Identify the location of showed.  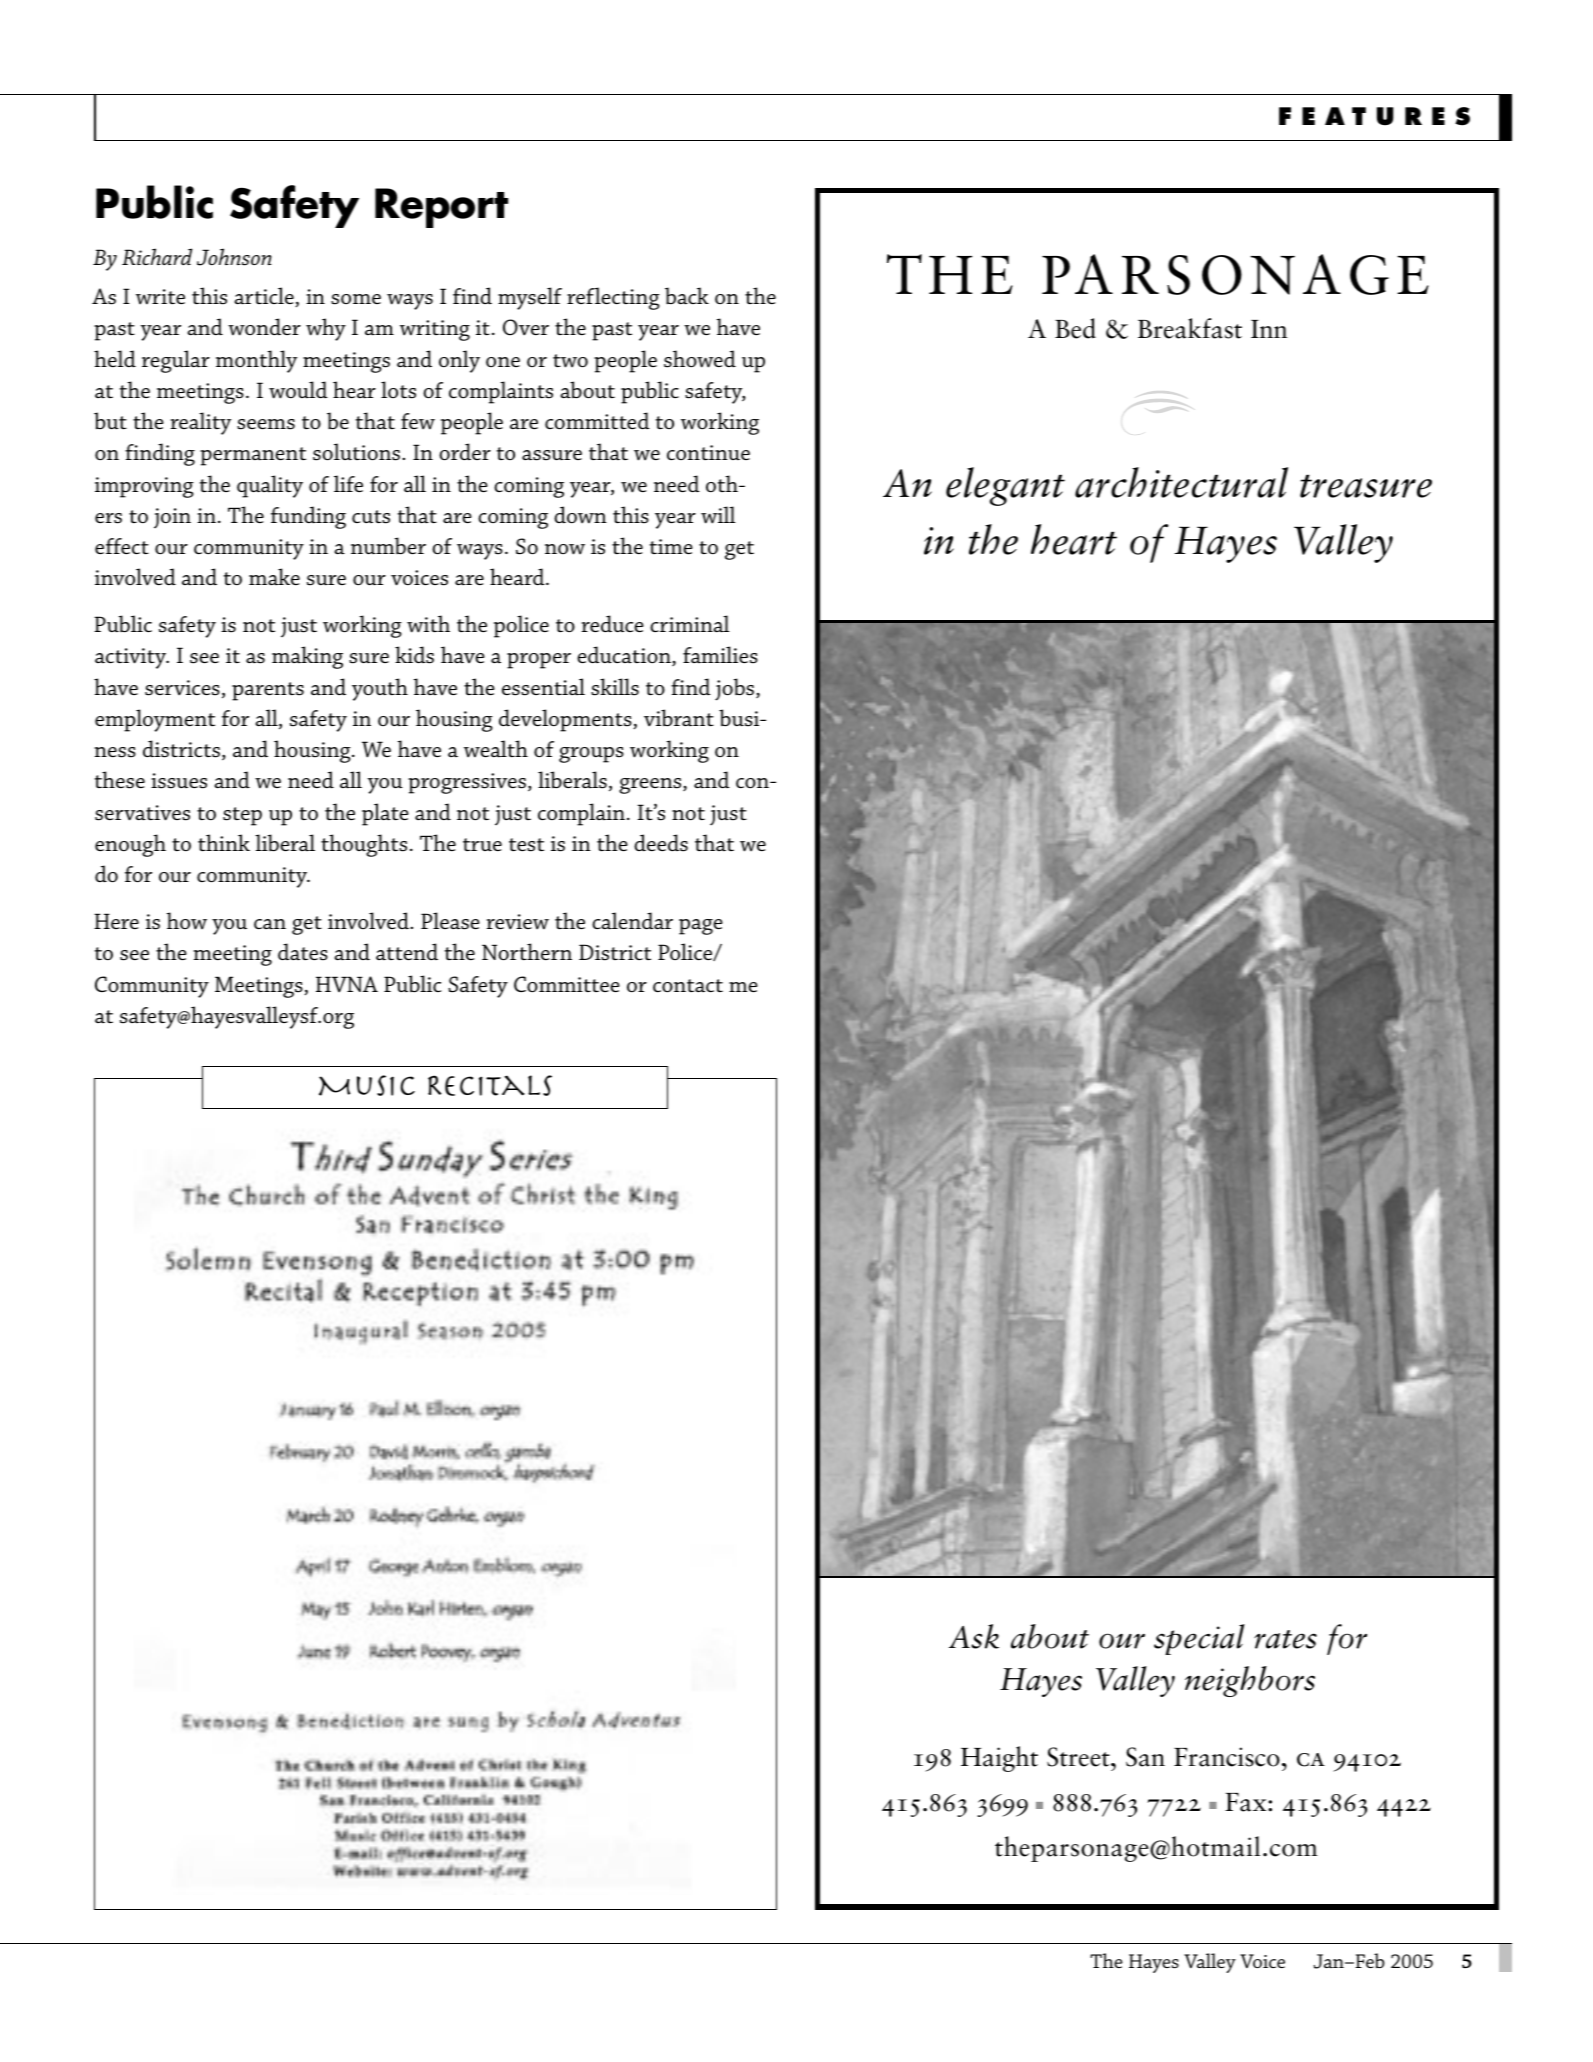
(700, 359).
